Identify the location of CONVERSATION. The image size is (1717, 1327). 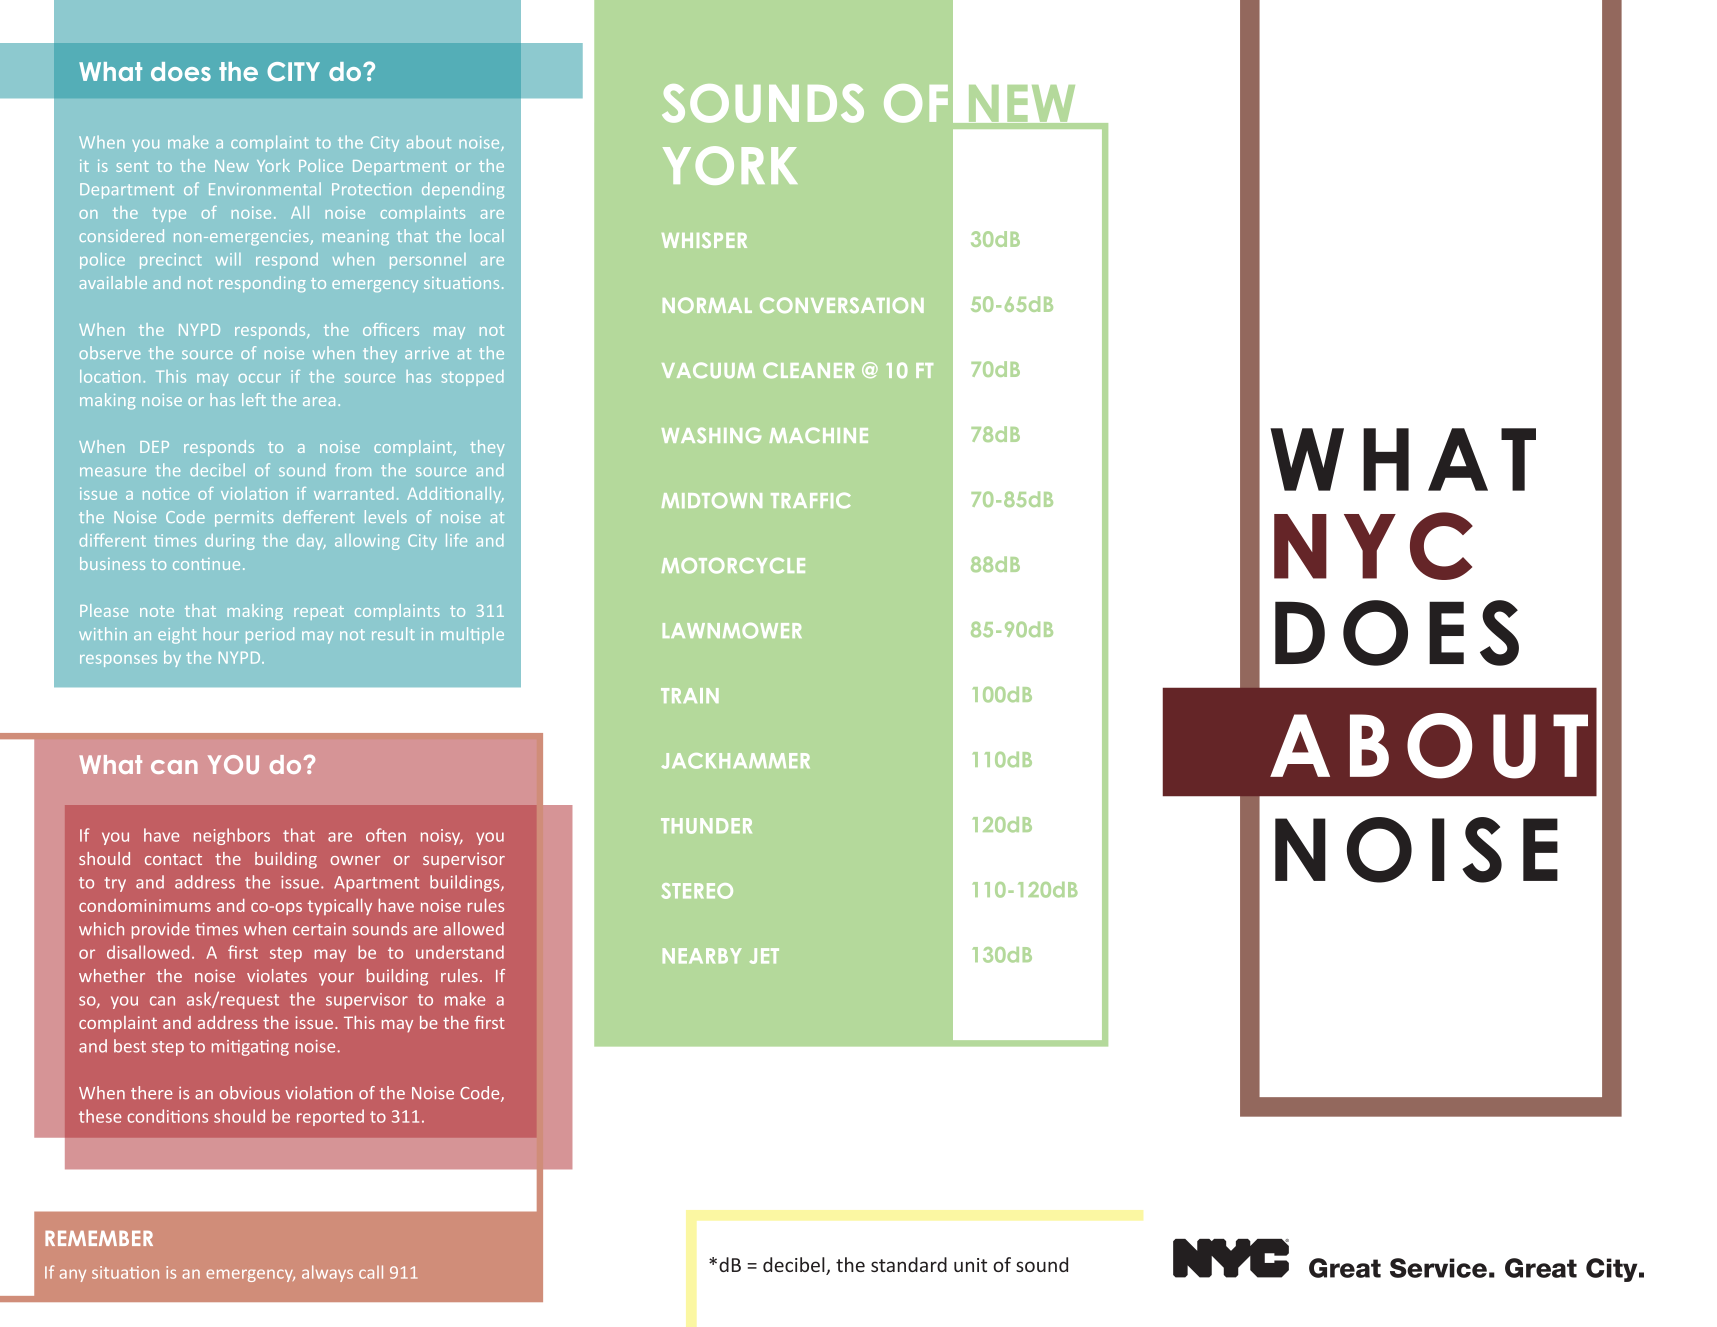
(842, 305).
